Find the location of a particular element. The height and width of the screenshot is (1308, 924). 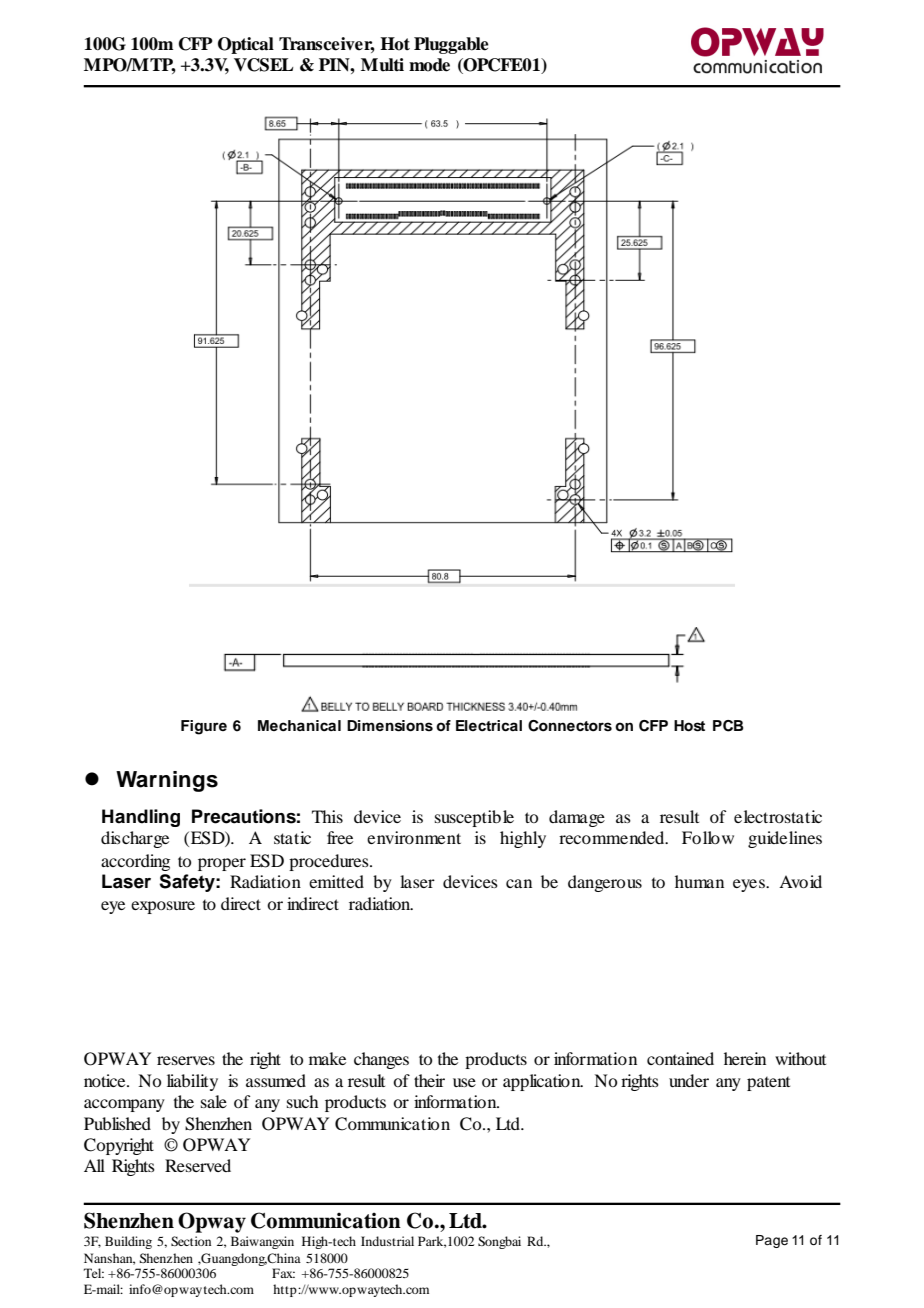

Pluggable is located at coordinates (451, 45).
